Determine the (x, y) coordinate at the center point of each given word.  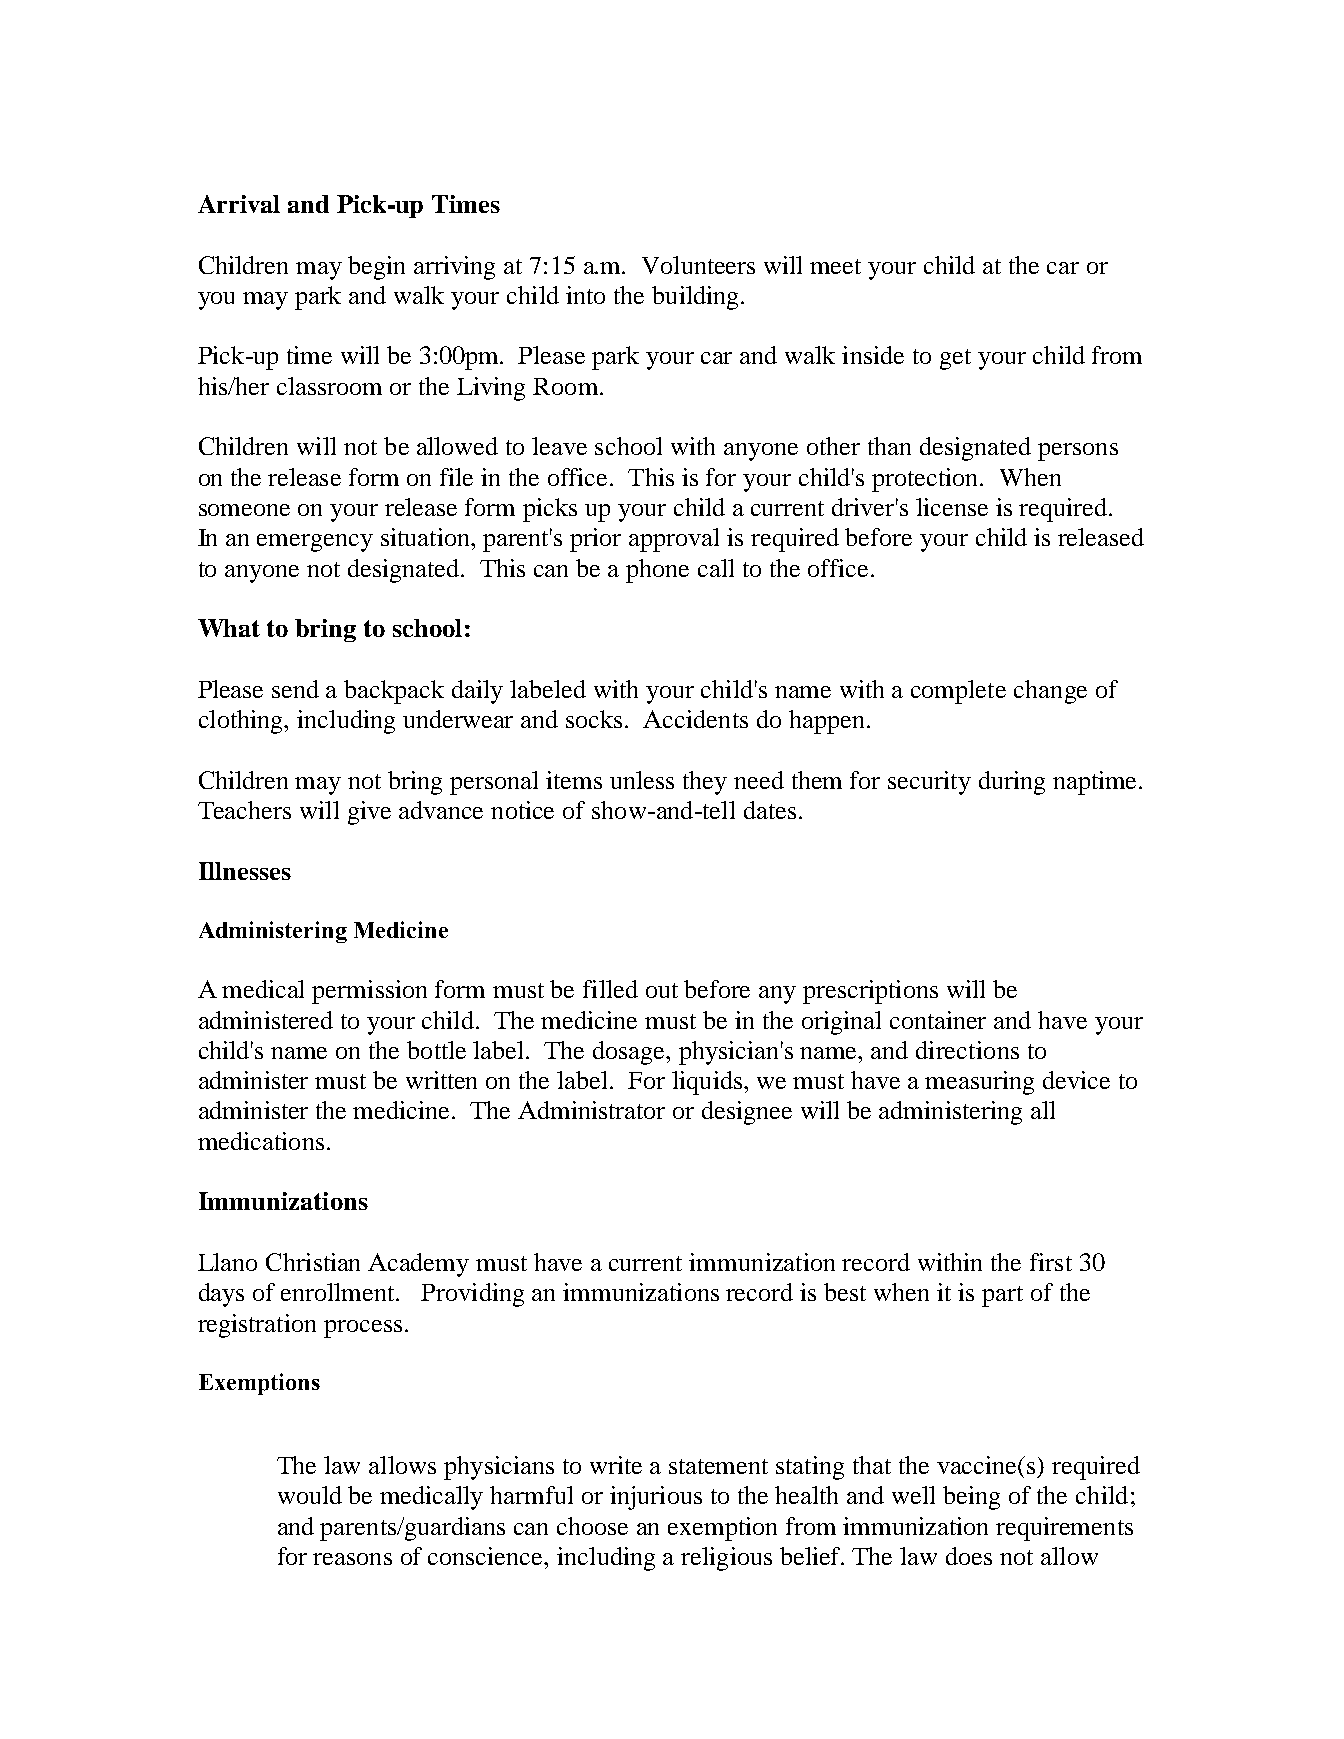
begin (376, 268)
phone (657, 571)
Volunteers (698, 265)
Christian (313, 1262)
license (952, 507)
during (1012, 783)
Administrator (591, 1110)
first (1051, 1262)
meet (835, 266)
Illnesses (245, 871)
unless (642, 780)
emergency (315, 543)
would (310, 1495)
